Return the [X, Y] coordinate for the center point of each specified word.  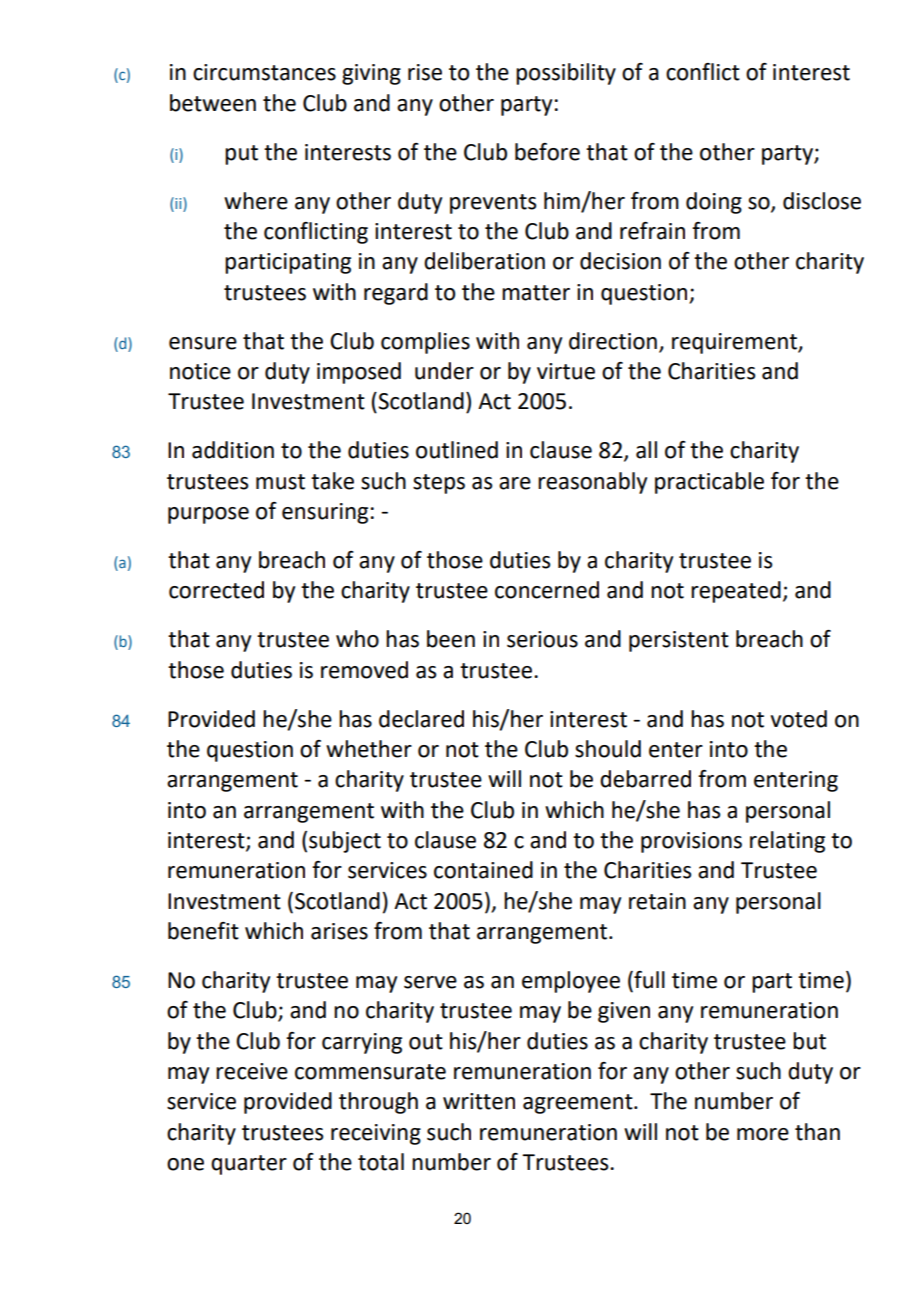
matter [536, 293]
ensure [203, 343]
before [547, 152]
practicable [709, 483]
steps [439, 484]
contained [483, 870]
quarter [249, 1165]
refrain [652, 231]
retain [657, 901]
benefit [203, 931]
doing [714, 203]
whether [369, 749]
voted [798, 719]
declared [421, 719]
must [280, 482]
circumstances [264, 72]
